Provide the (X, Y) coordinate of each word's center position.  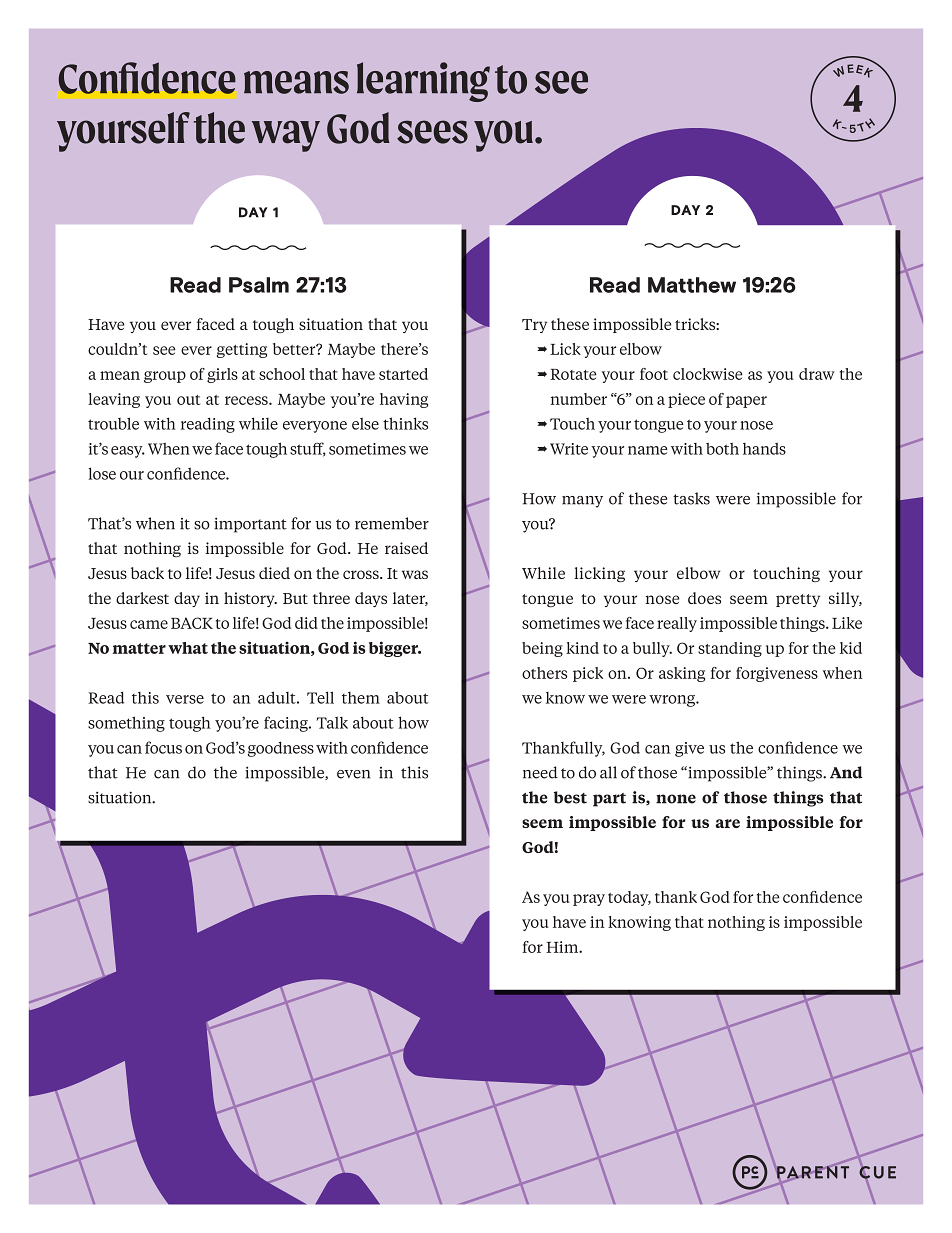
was (415, 574)
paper (746, 402)
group (165, 377)
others (544, 673)
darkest (142, 598)
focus (163, 747)
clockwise (707, 374)
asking (682, 674)
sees (432, 132)
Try (534, 326)
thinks (405, 423)
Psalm (259, 285)
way (286, 136)
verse (185, 699)
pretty (798, 600)
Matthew (692, 285)
